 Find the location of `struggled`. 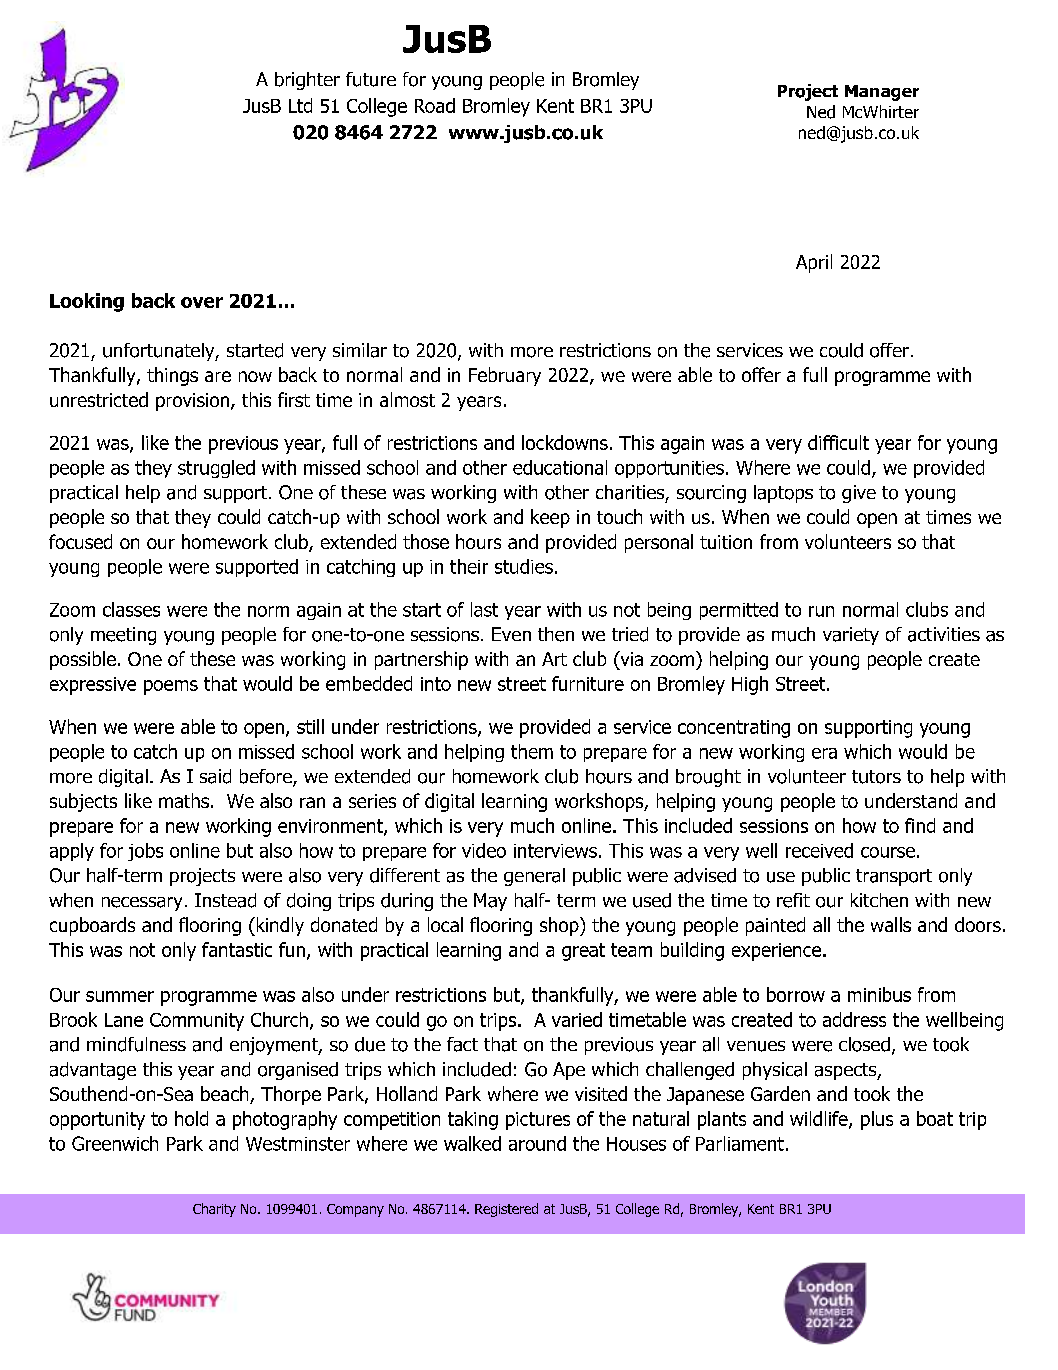

struggled is located at coordinates (216, 469).
